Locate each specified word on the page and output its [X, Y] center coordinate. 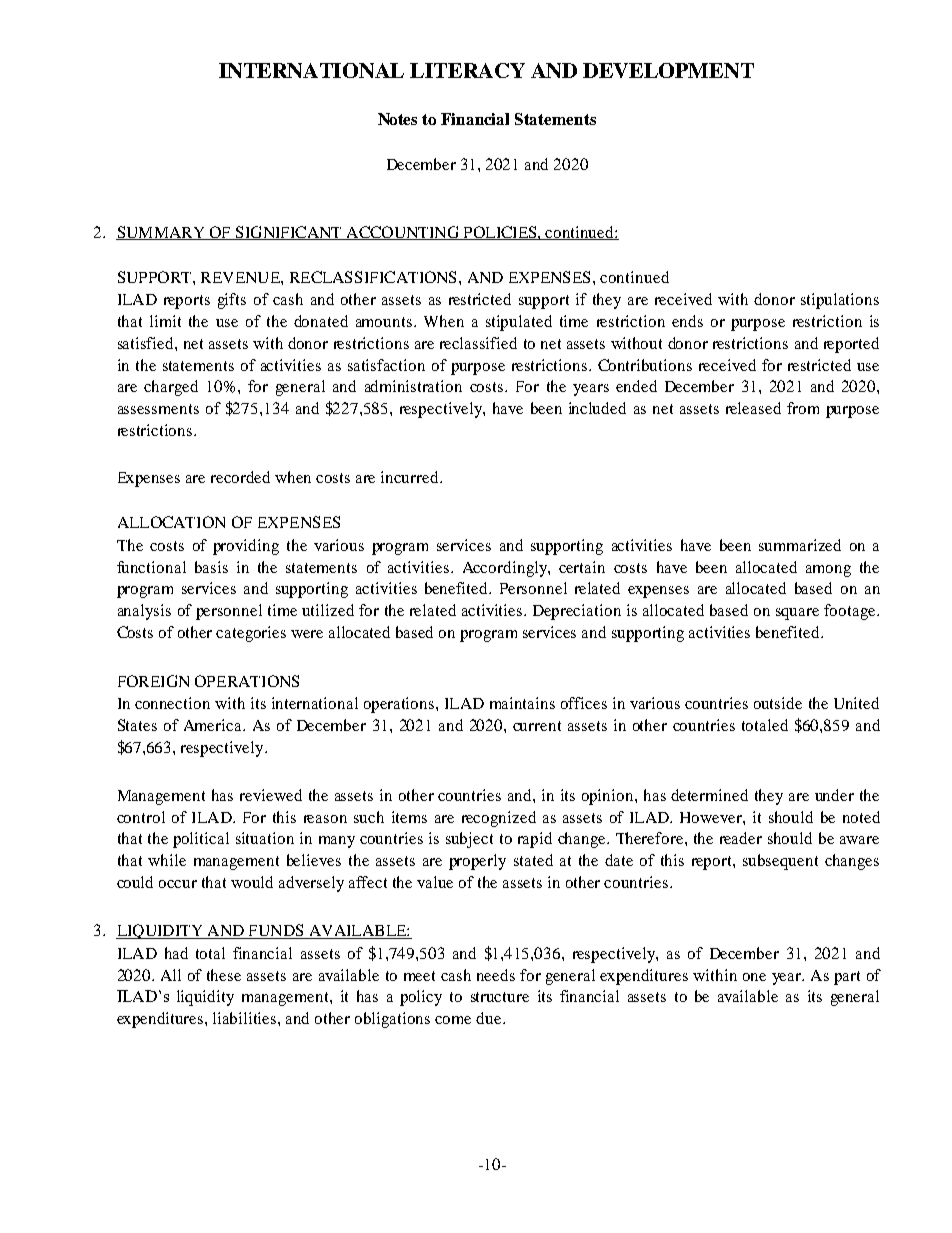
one [754, 977]
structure [500, 997]
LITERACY [467, 70]
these [224, 975]
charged [171, 388]
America [214, 725]
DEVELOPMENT [668, 70]
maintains [522, 703]
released [753, 408]
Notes [397, 119]
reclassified [478, 343]
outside [778, 703]
